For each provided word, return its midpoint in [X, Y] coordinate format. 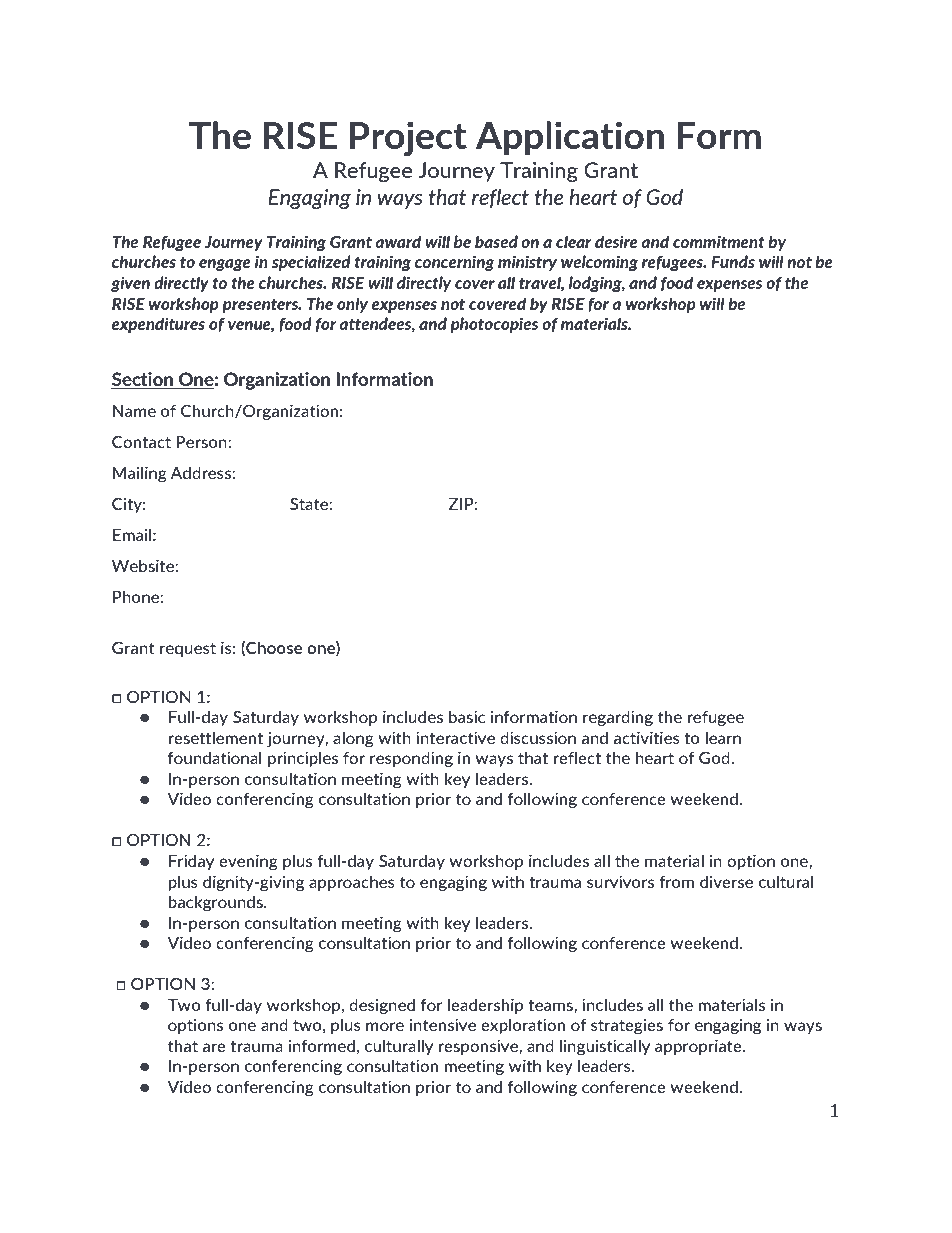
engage [225, 265]
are [214, 1047]
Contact [141, 442]
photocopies [494, 325]
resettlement [215, 737]
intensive [443, 1024]
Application [570, 138]
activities [646, 737]
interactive [455, 737]
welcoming [599, 263]
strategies [627, 1026]
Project [408, 138]
